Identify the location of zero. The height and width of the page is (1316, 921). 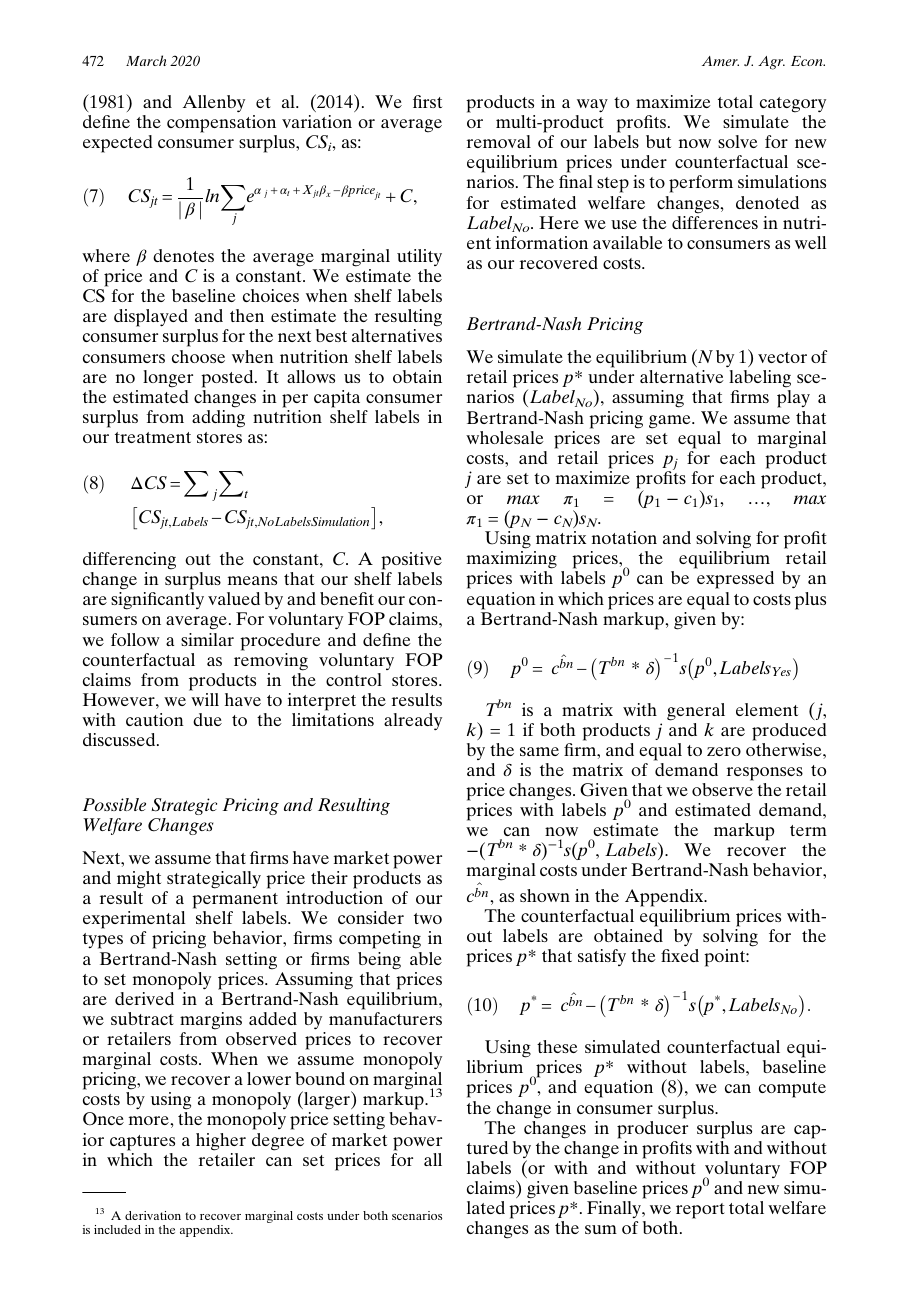
(724, 751).
